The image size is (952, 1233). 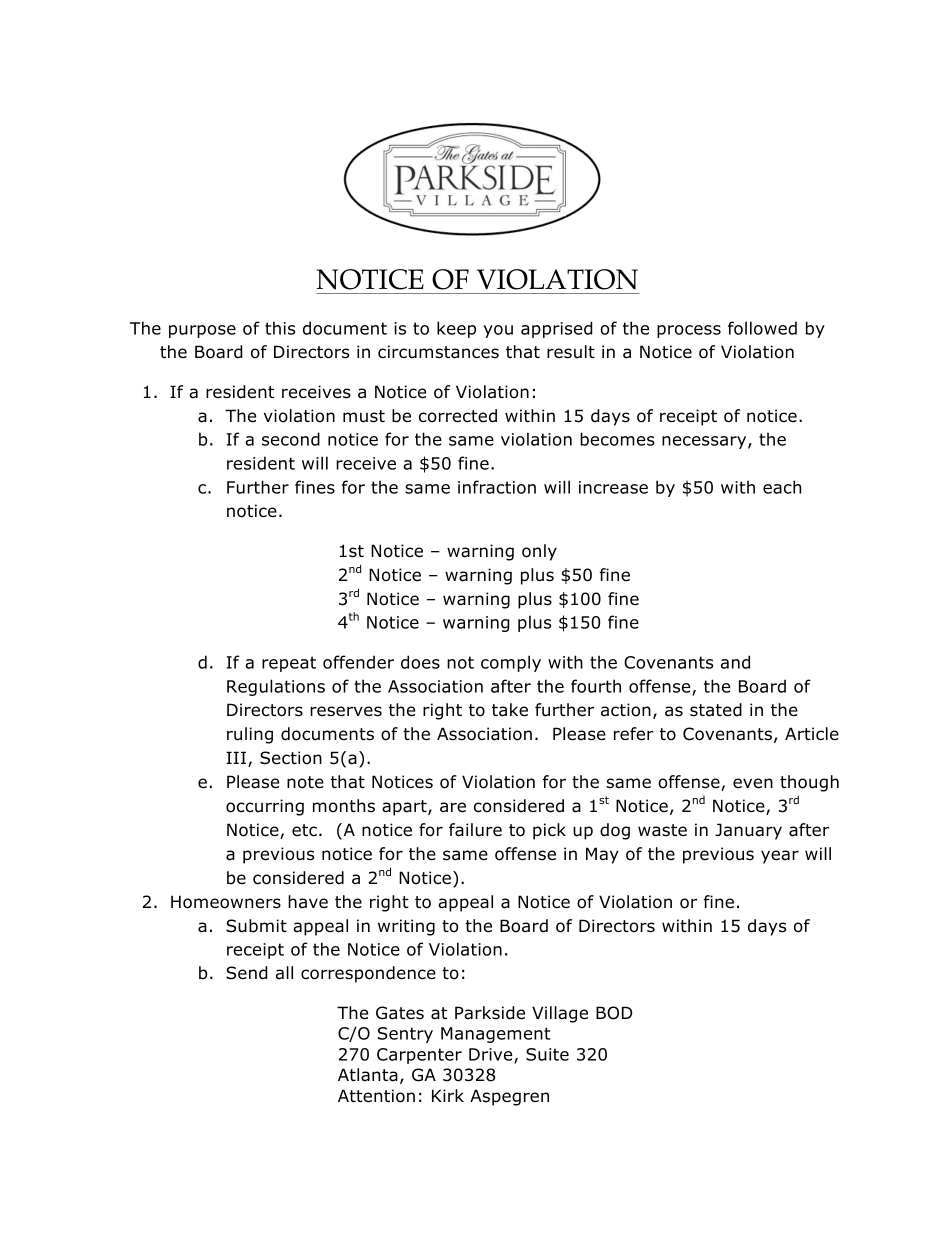 I want to click on only, so click(x=539, y=552).
